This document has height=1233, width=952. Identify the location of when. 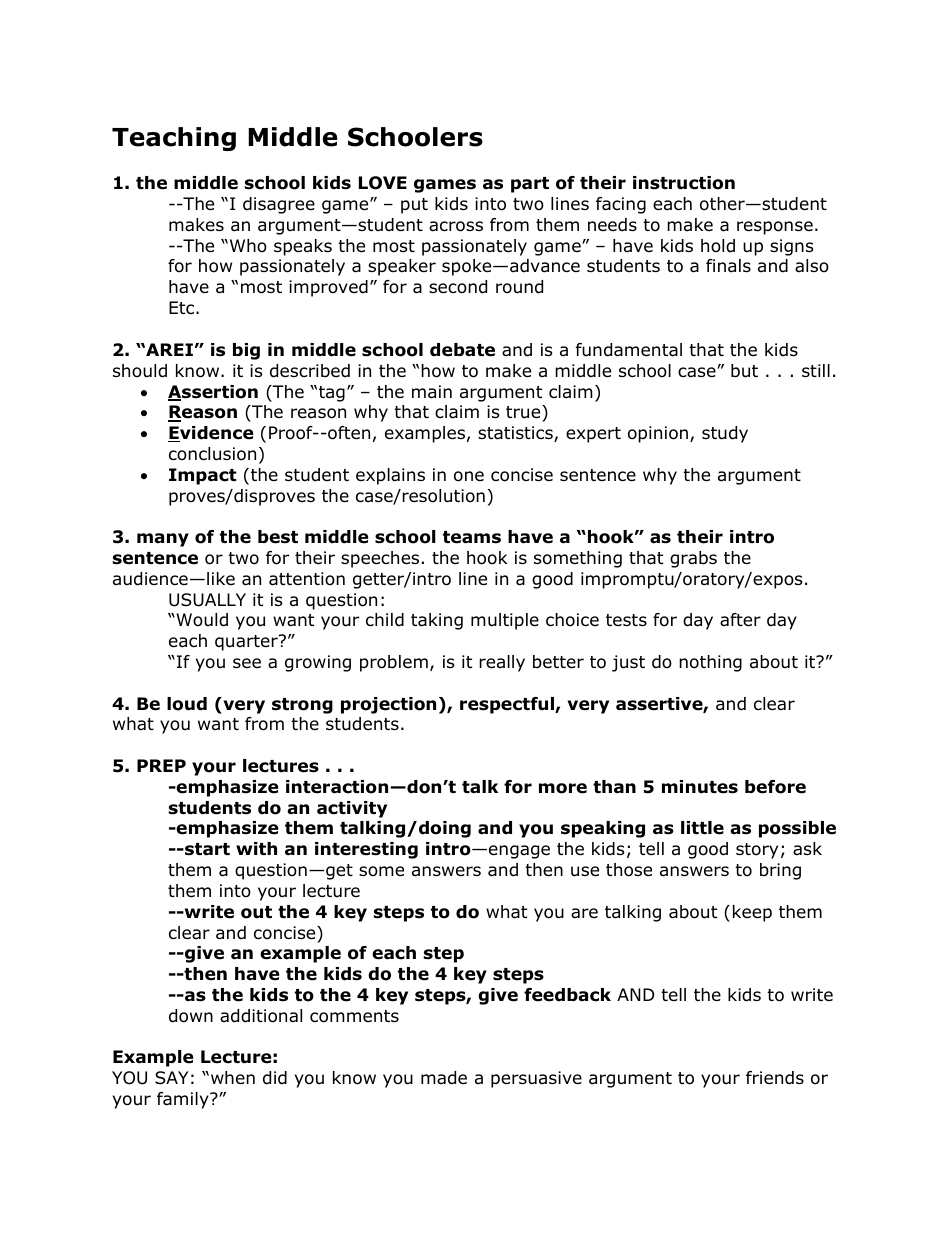
(233, 1078).
